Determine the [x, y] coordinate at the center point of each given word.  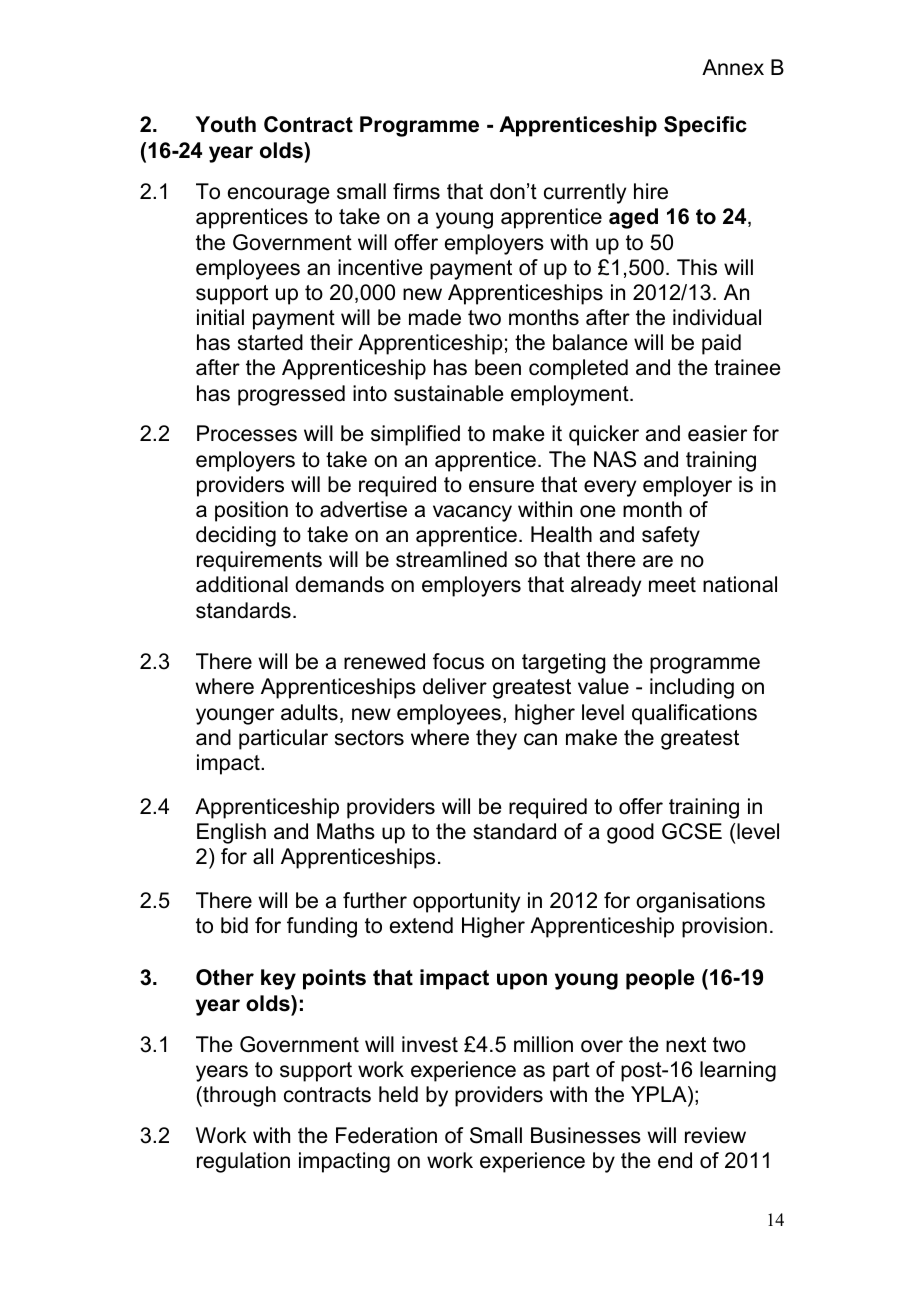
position [251, 511]
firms [416, 191]
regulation [243, 1162]
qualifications [694, 714]
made [435, 317]
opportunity [466, 902]
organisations [700, 902]
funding [322, 927]
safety [671, 536]
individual [717, 317]
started [270, 342]
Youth [225, 124]
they [496, 739]
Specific [705, 126]
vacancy [472, 513]
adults [309, 712]
